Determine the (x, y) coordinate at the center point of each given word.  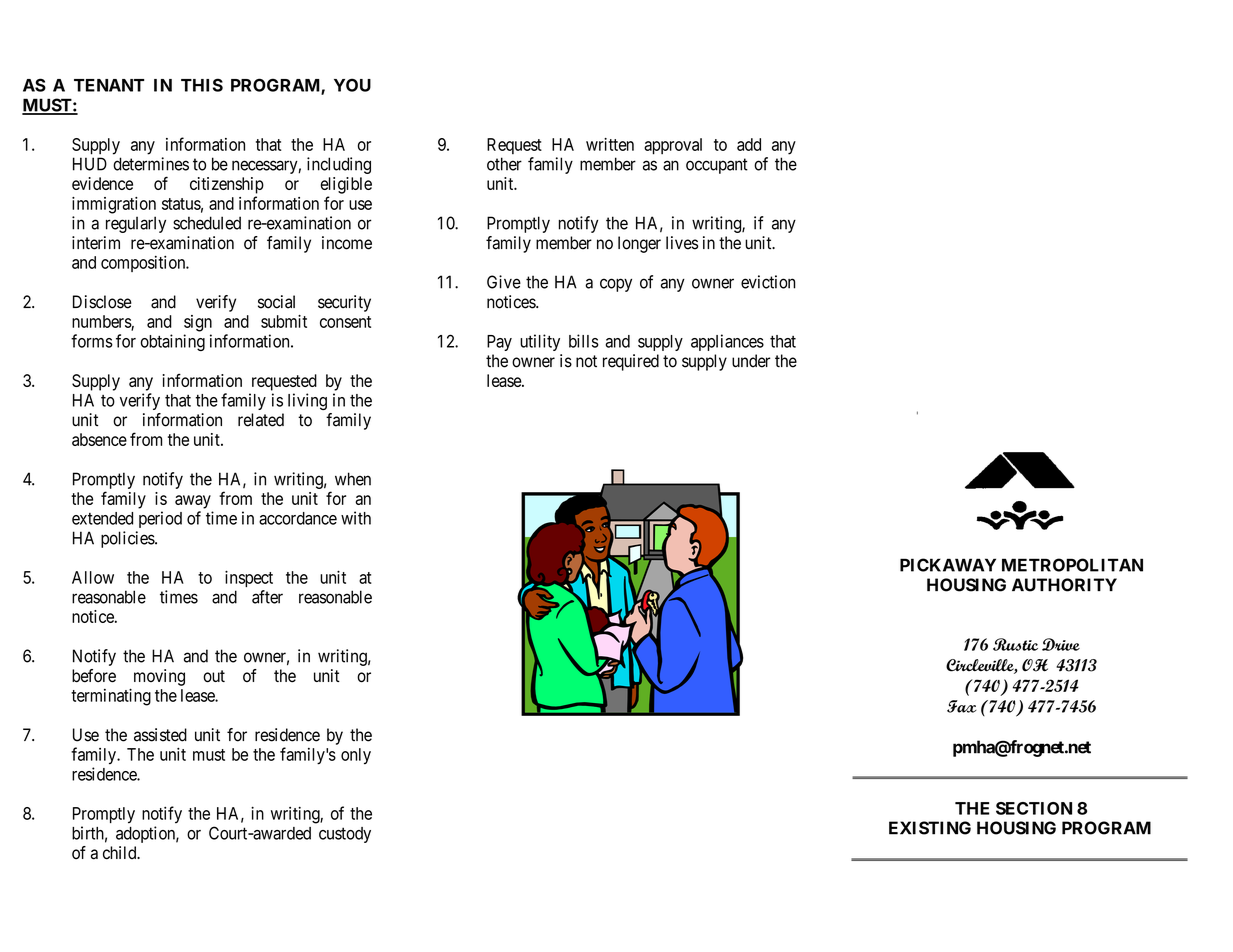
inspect (249, 578)
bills (584, 341)
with (356, 518)
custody (345, 835)
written (610, 144)
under (751, 361)
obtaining (173, 342)
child (121, 853)
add (749, 144)
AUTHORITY (1064, 585)
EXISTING (930, 828)
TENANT (109, 85)
